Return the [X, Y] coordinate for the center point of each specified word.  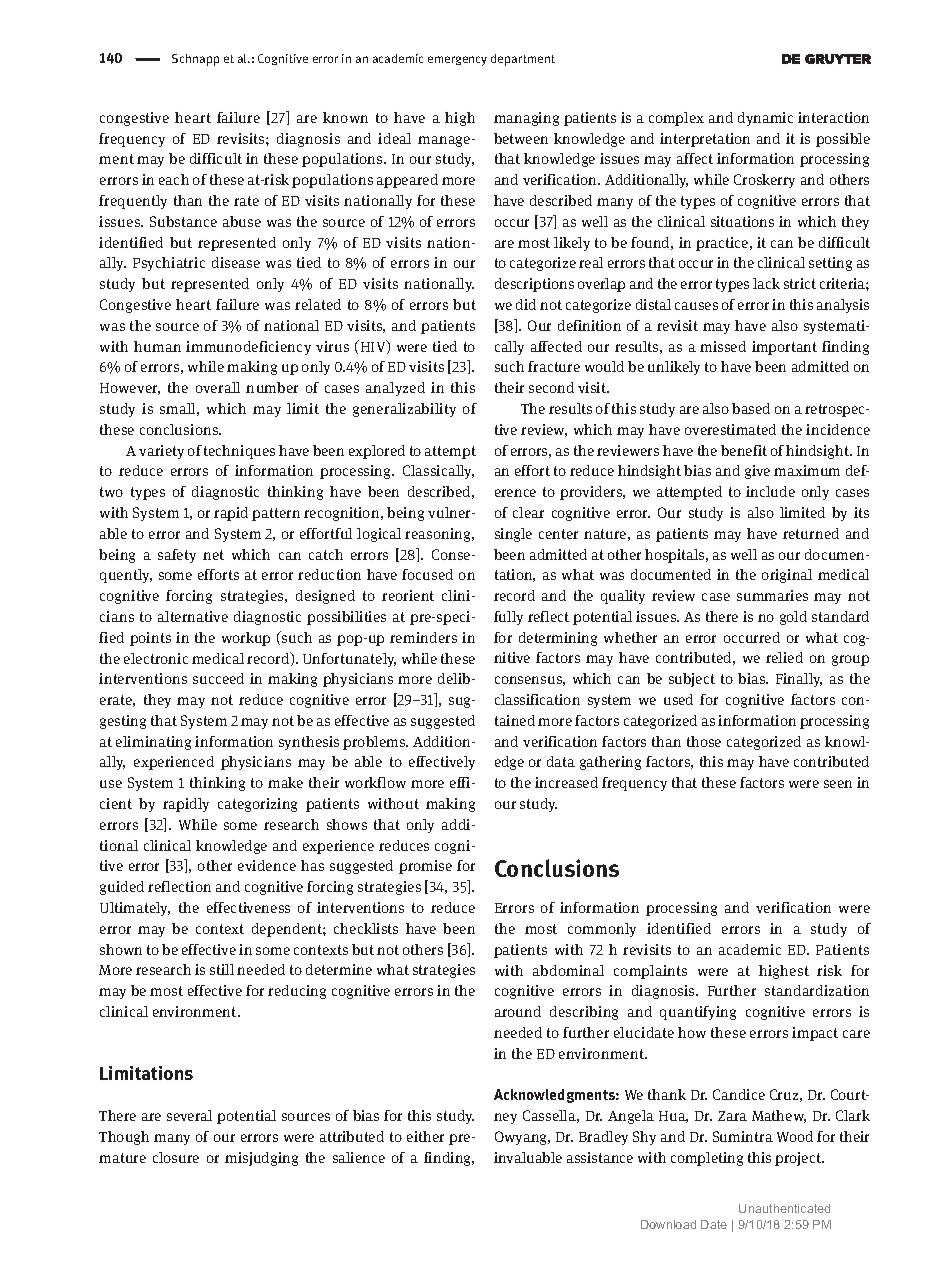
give [757, 472]
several [189, 1115]
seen [838, 784]
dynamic [765, 119]
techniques [239, 452]
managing [526, 119]
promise [425, 867]
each [174, 179]
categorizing [257, 805]
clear [528, 512]
